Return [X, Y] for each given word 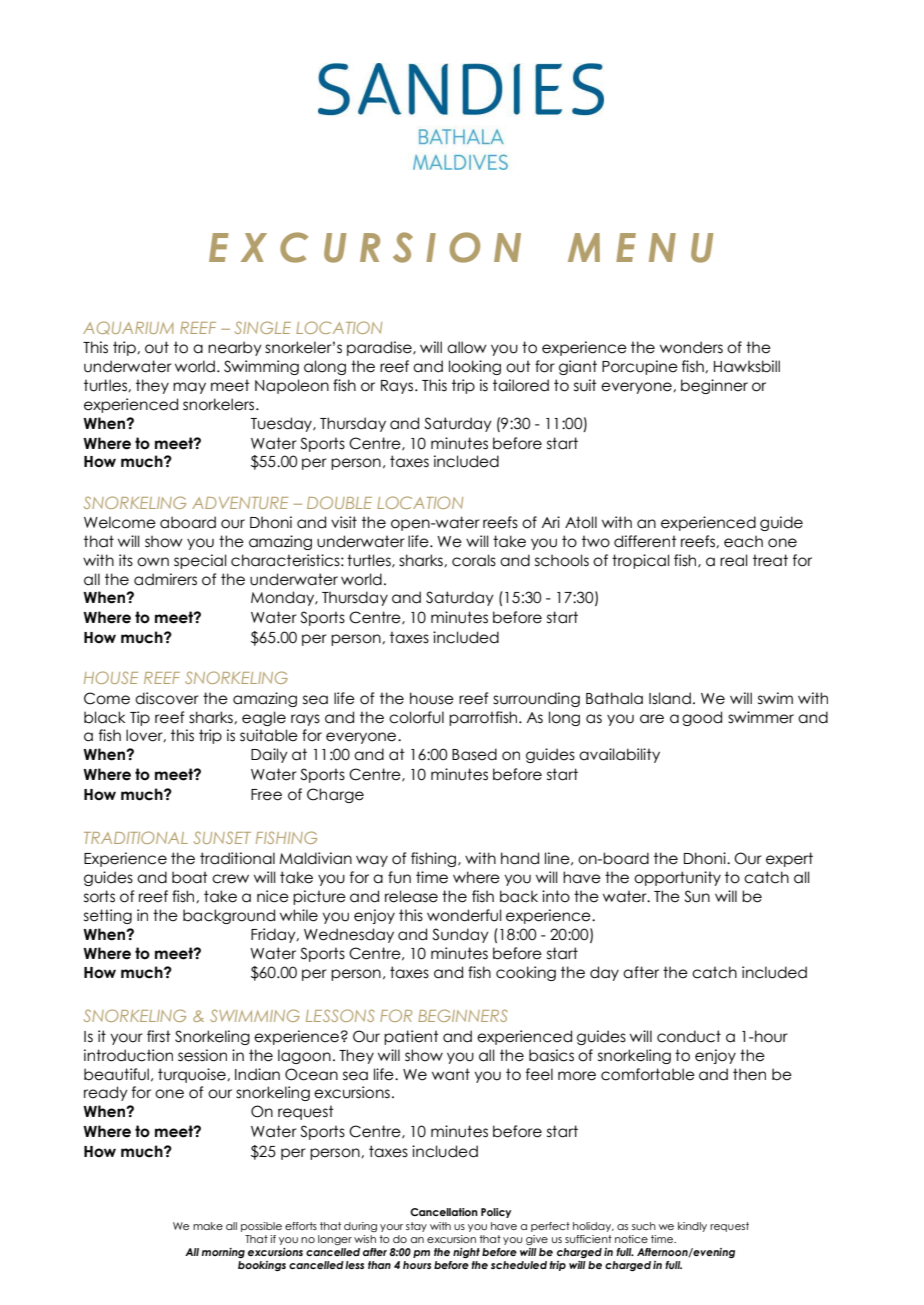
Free [266, 795]
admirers [165, 579]
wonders [691, 347]
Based [474, 754]
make [208, 1226]
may [189, 388]
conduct [689, 1036]
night [466, 1253]
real [733, 560]
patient [411, 1037]
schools [562, 560]
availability [619, 755]
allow [467, 347]
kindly [692, 1227]
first [159, 1036]
